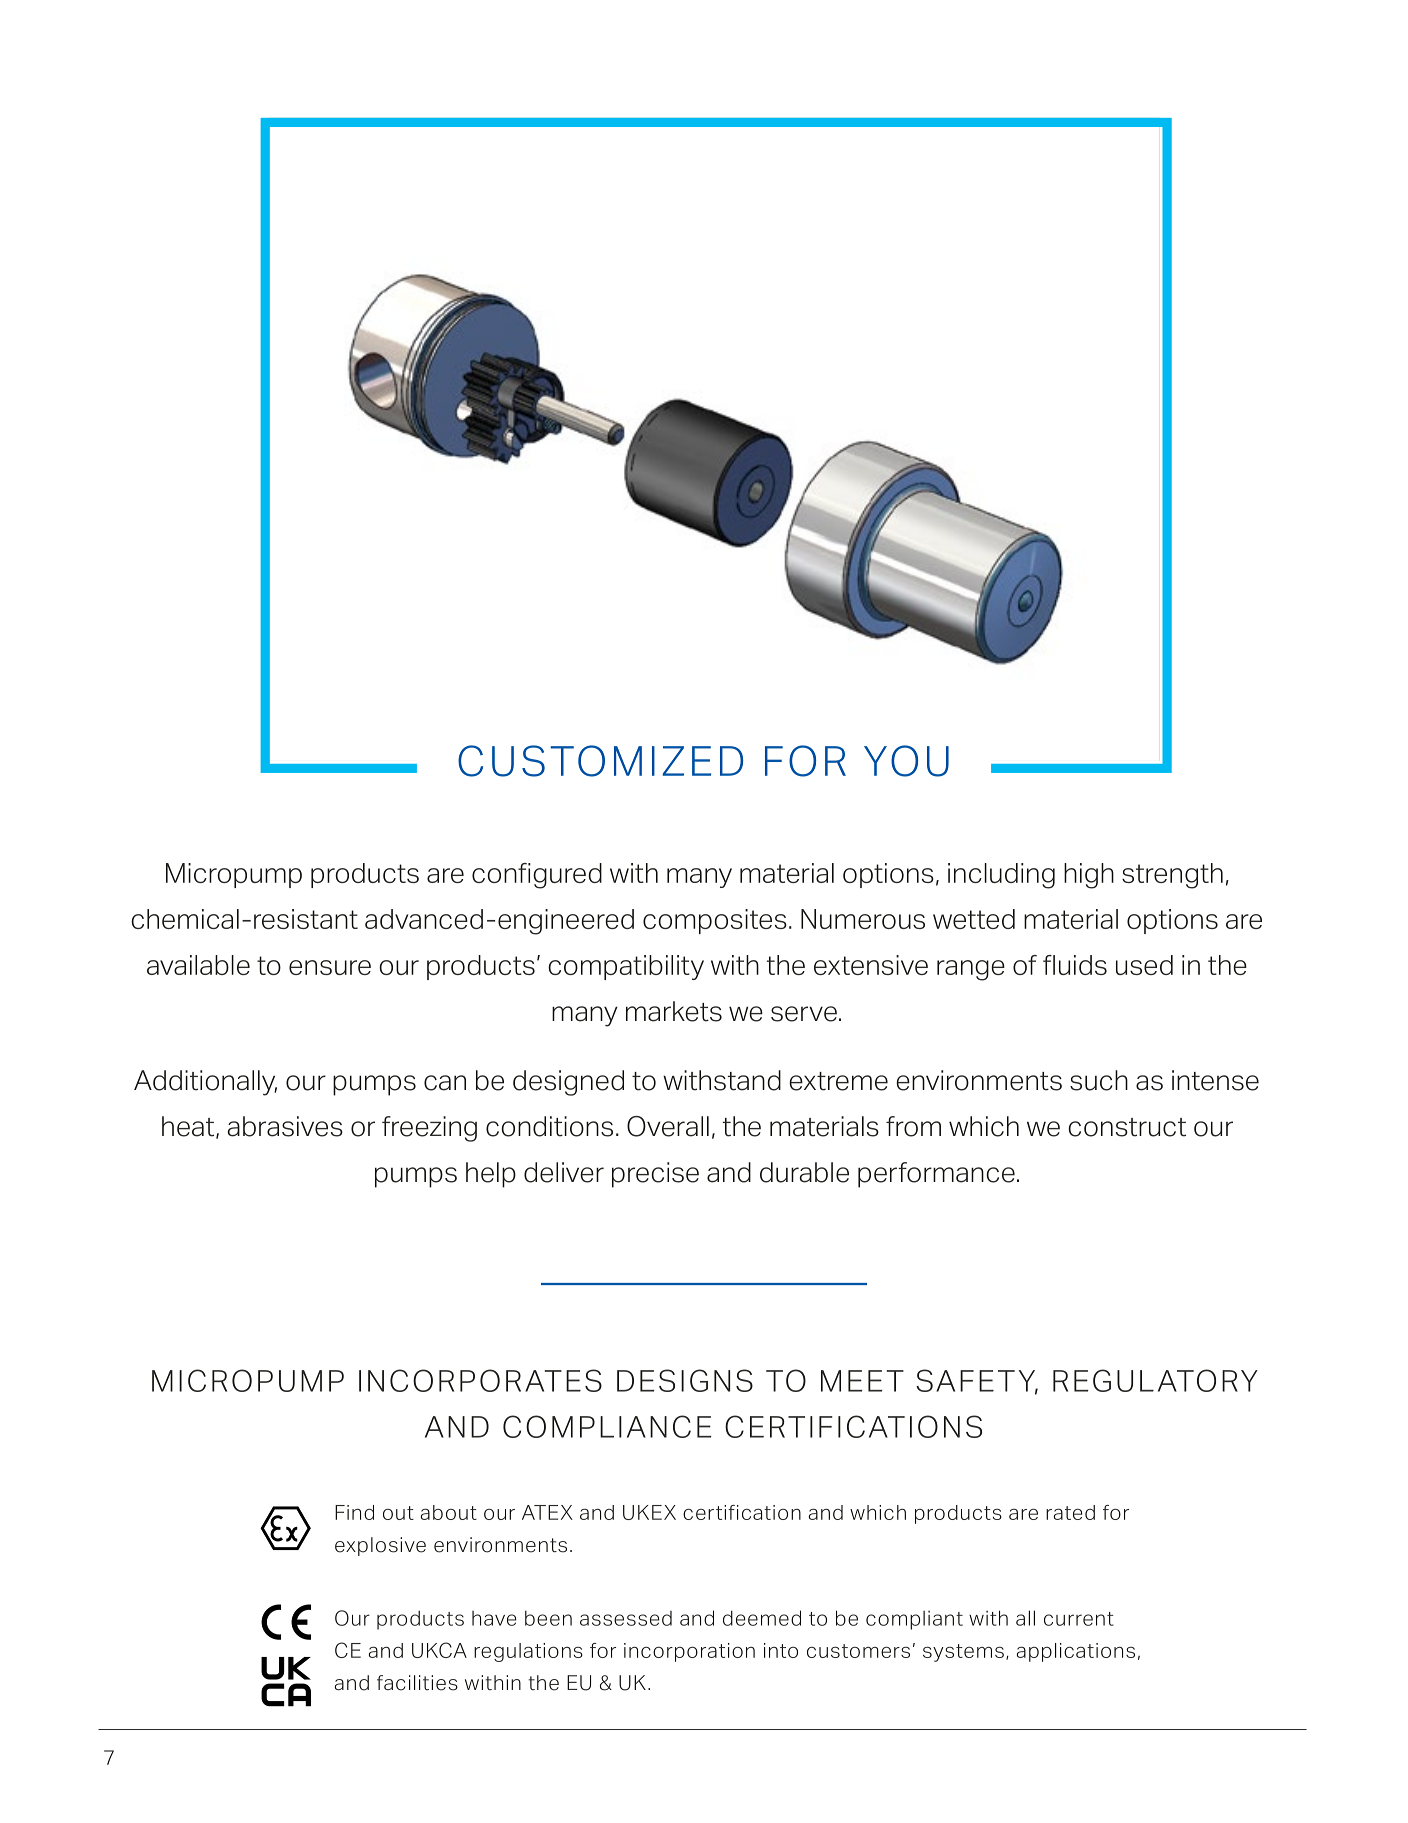  What do you see at coordinates (1099, 1080) in the document?
I see `such` at bounding box center [1099, 1080].
